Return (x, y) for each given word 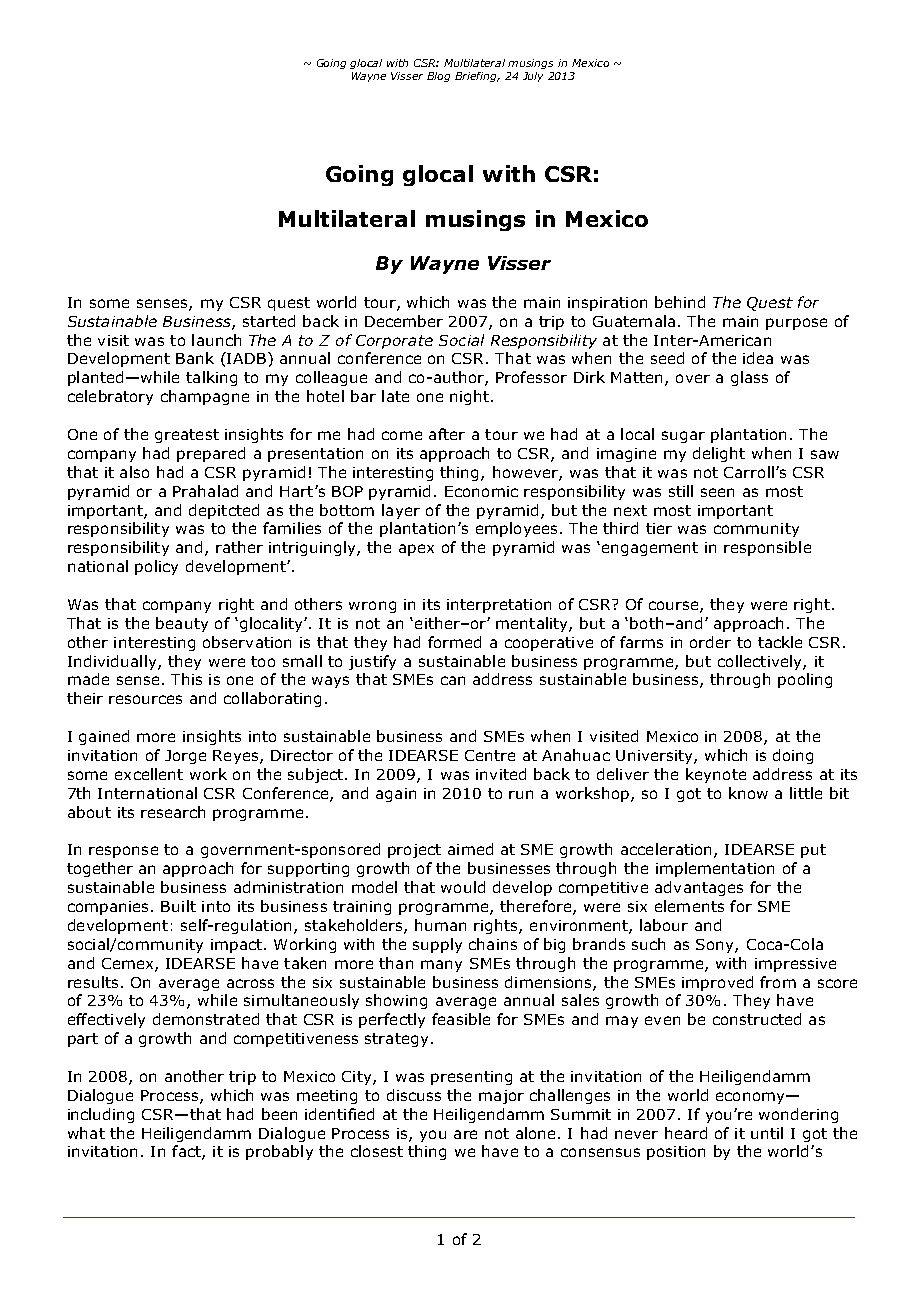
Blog (438, 77)
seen (717, 492)
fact (187, 1152)
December (404, 321)
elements (689, 906)
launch (216, 340)
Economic (481, 491)
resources (145, 699)
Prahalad (205, 491)
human (440, 925)
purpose (796, 324)
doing (793, 756)
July (533, 77)
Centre (490, 755)
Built (178, 906)
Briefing (477, 77)
